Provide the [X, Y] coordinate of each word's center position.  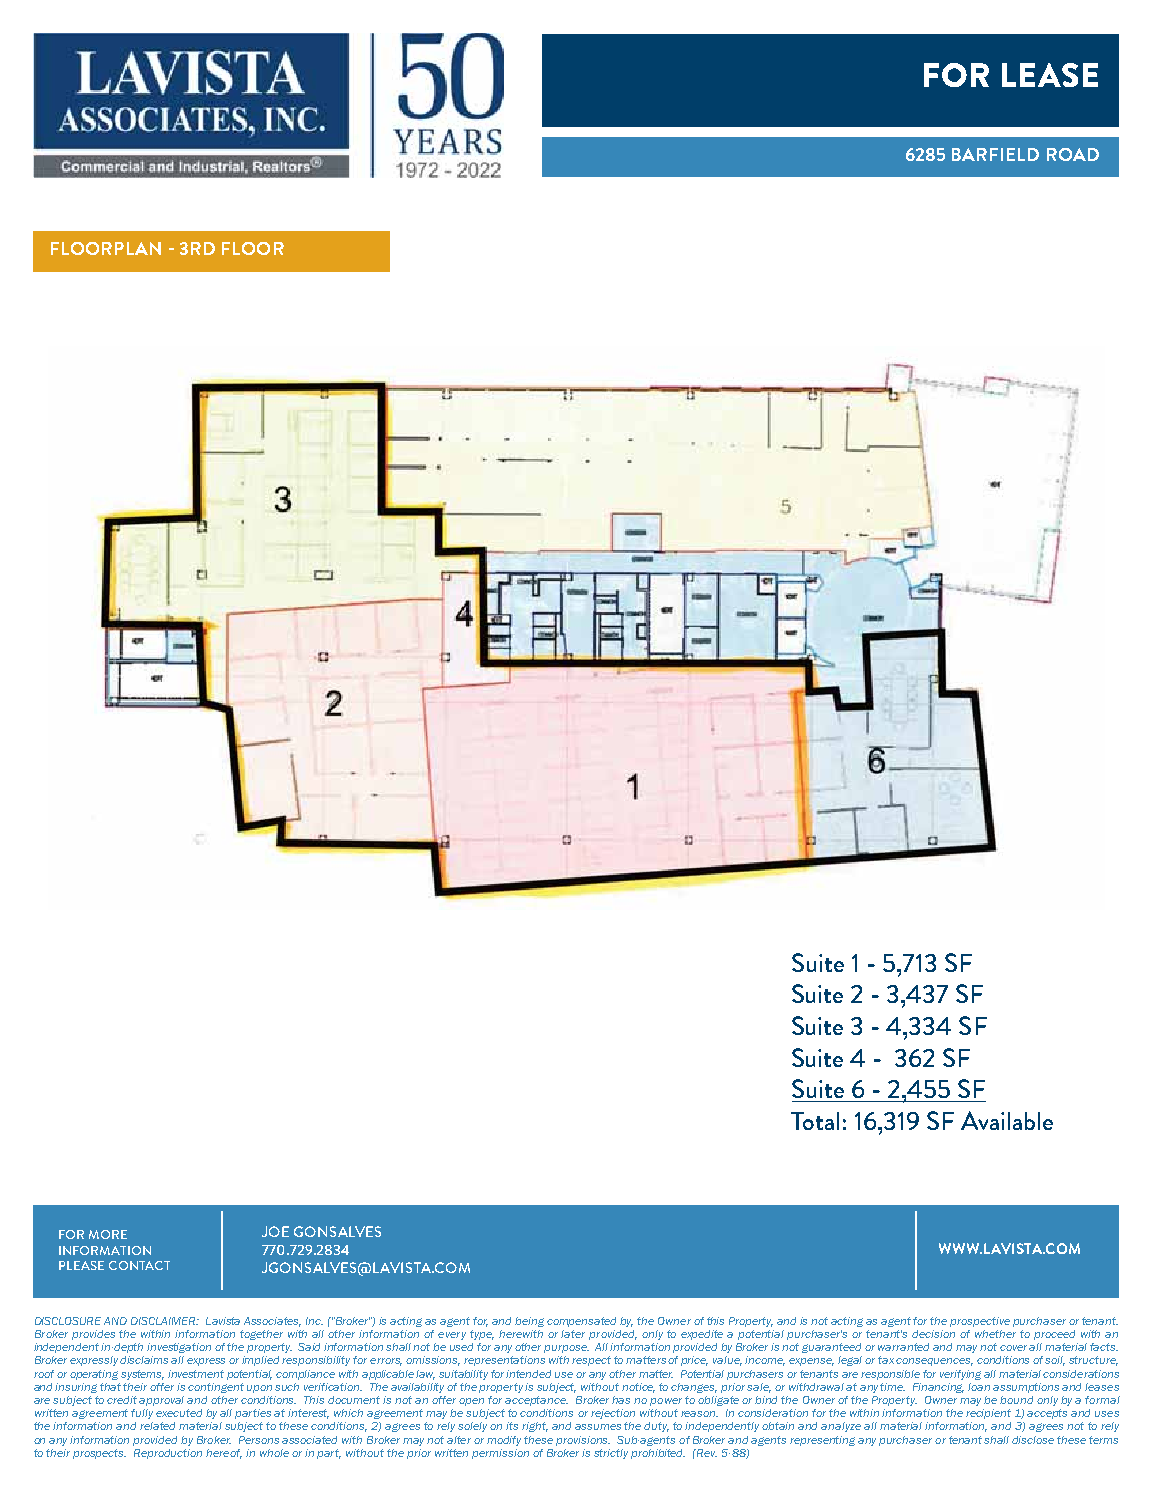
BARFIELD [995, 154]
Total [815, 1121]
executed [179, 1413]
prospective [980, 1322]
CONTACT [139, 1265]
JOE [275, 1231]
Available [1007, 1120]
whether [995, 1334]
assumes [598, 1427]
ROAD [1073, 154]
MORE [108, 1234]
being [529, 1322]
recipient [988, 1414]
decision [933, 1334]
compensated [581, 1322]
